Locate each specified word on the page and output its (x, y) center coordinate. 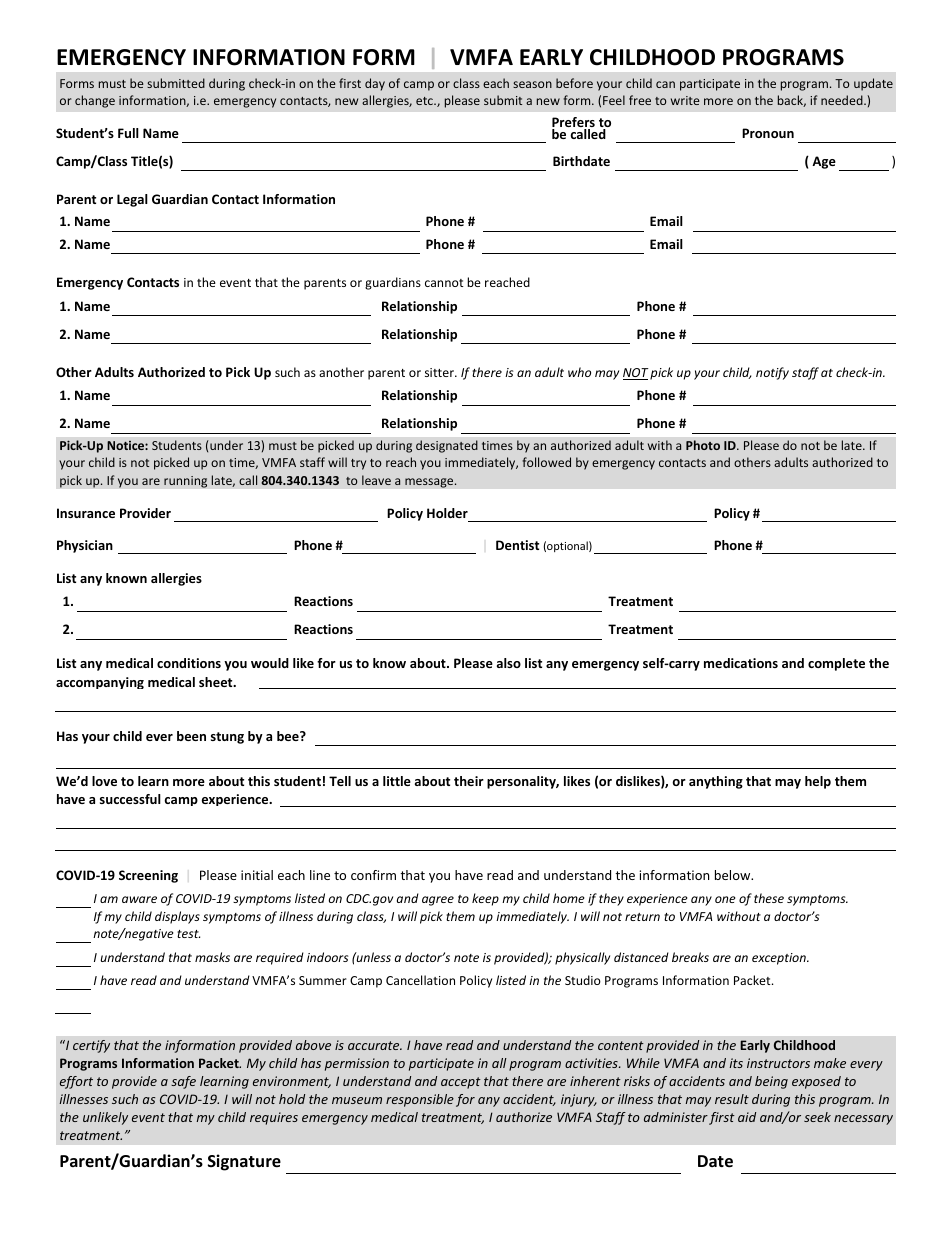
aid (747, 1117)
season (532, 84)
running (185, 482)
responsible (420, 1100)
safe (183, 1082)
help (818, 782)
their (469, 781)
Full (128, 133)
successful (130, 799)
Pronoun (768, 133)
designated (447, 446)
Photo (703, 445)
